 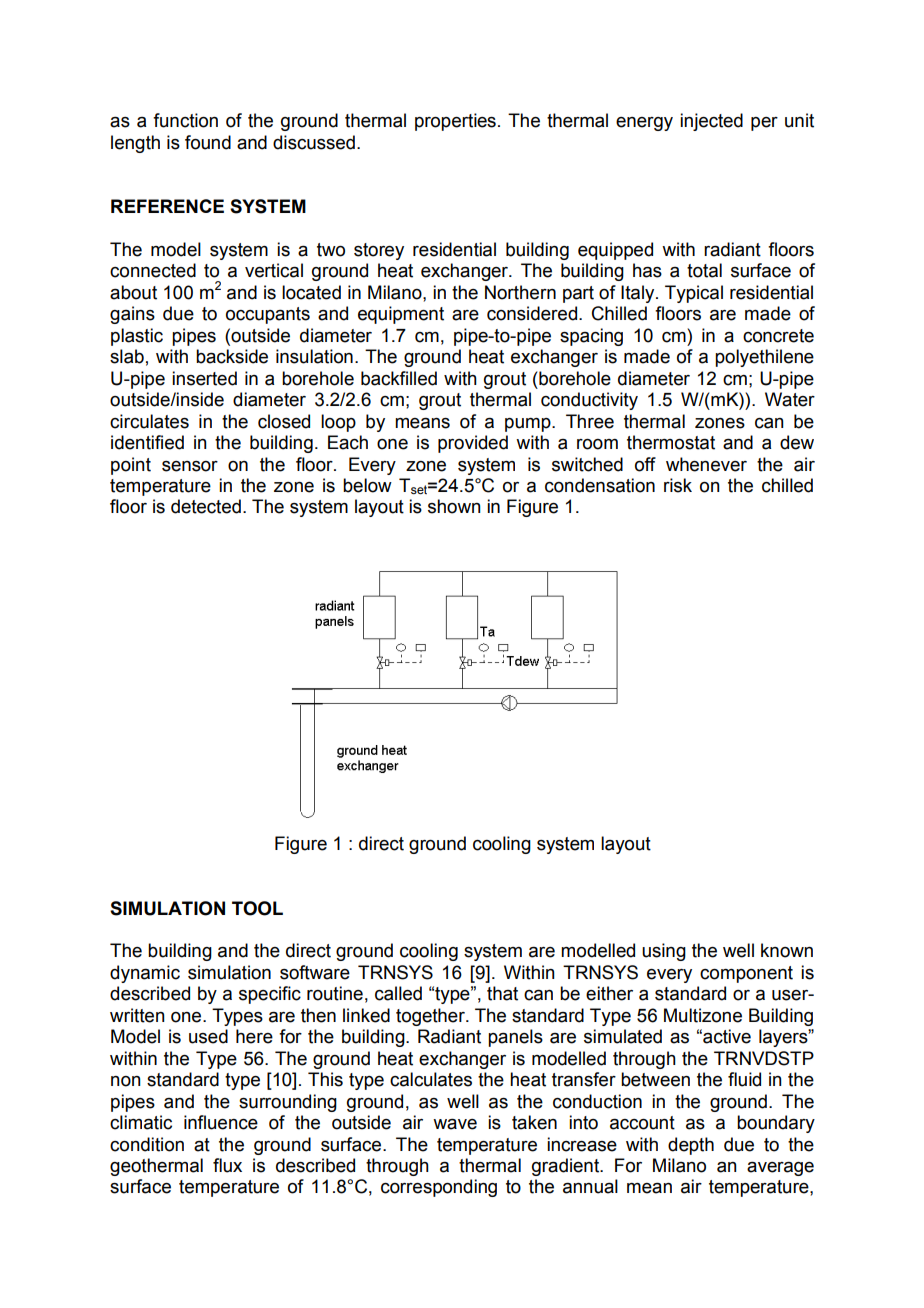 I want to click on flux, so click(x=227, y=1165).
